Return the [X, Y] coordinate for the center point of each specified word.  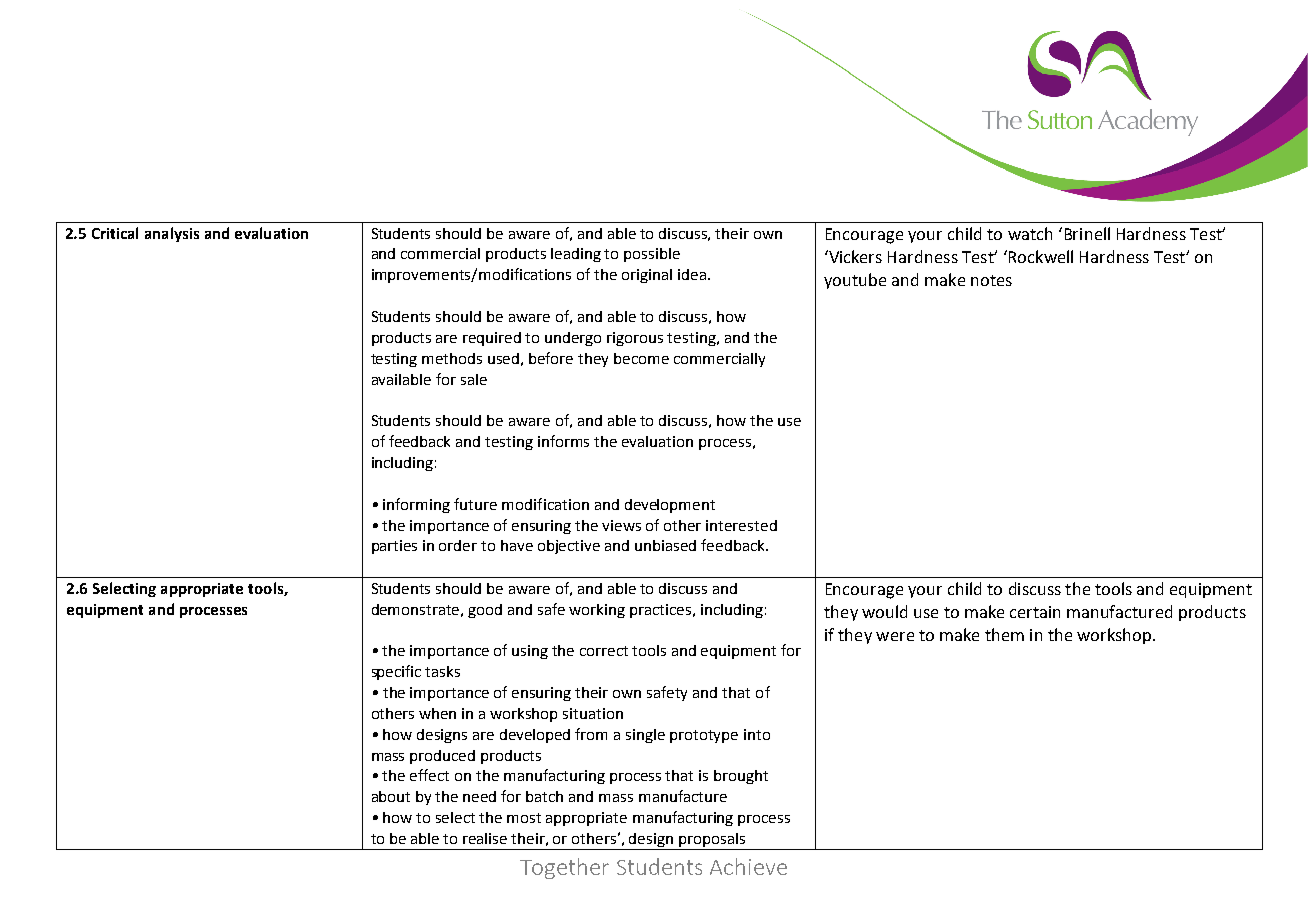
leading [576, 255]
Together [564, 868]
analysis [172, 234]
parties [394, 547]
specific [396, 672]
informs [563, 441]
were [895, 636]
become [641, 358]
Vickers [854, 256]
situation [593, 713]
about [391, 796]
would [884, 611]
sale [474, 379]
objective [569, 547]
